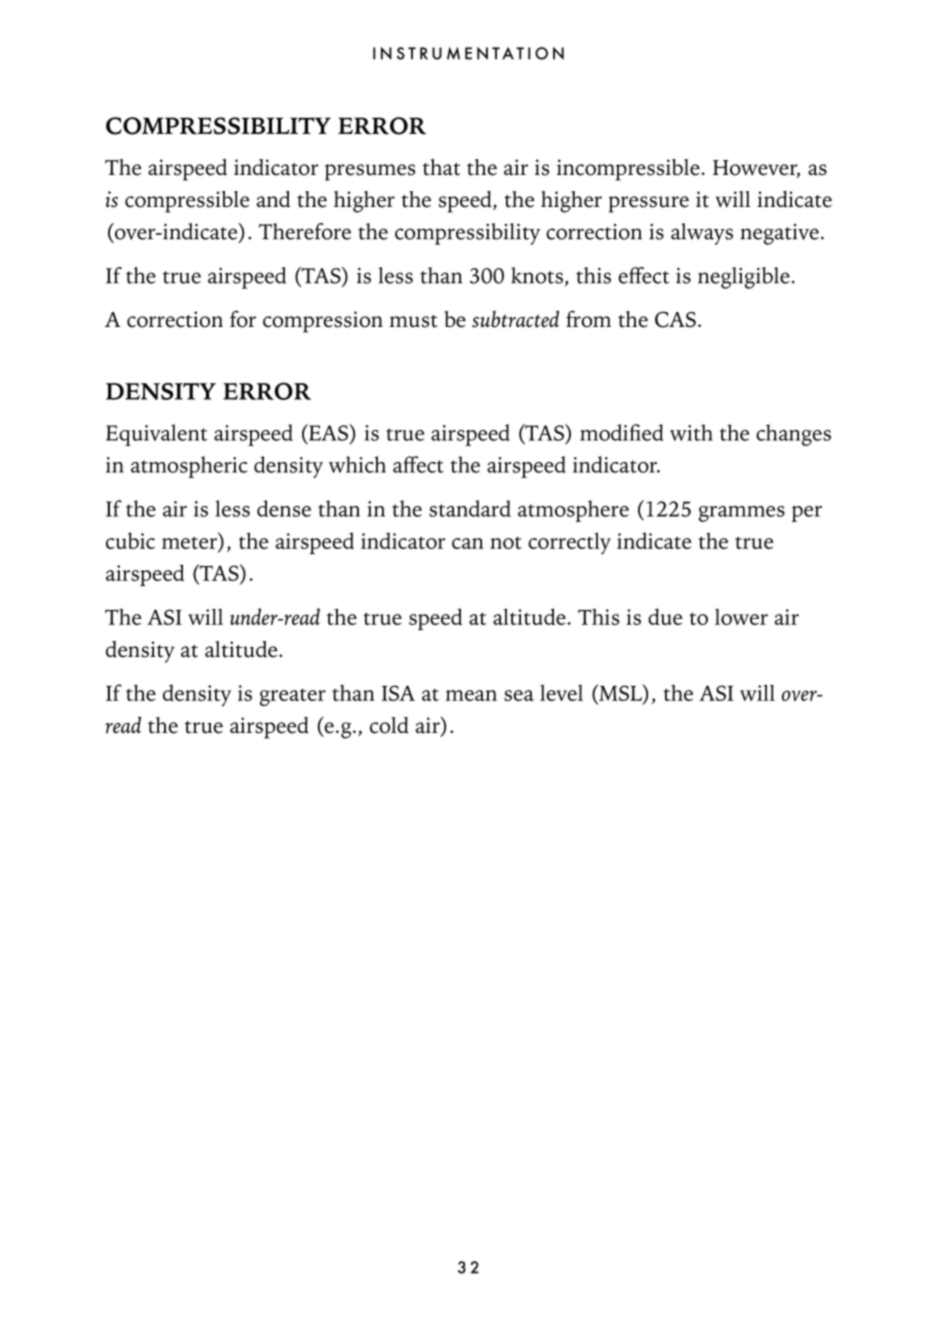 Image resolution: width=940 pixels, height=1327 pixels. Describe the element at coordinates (675, 319) in the document. I see `CAS` at that location.
